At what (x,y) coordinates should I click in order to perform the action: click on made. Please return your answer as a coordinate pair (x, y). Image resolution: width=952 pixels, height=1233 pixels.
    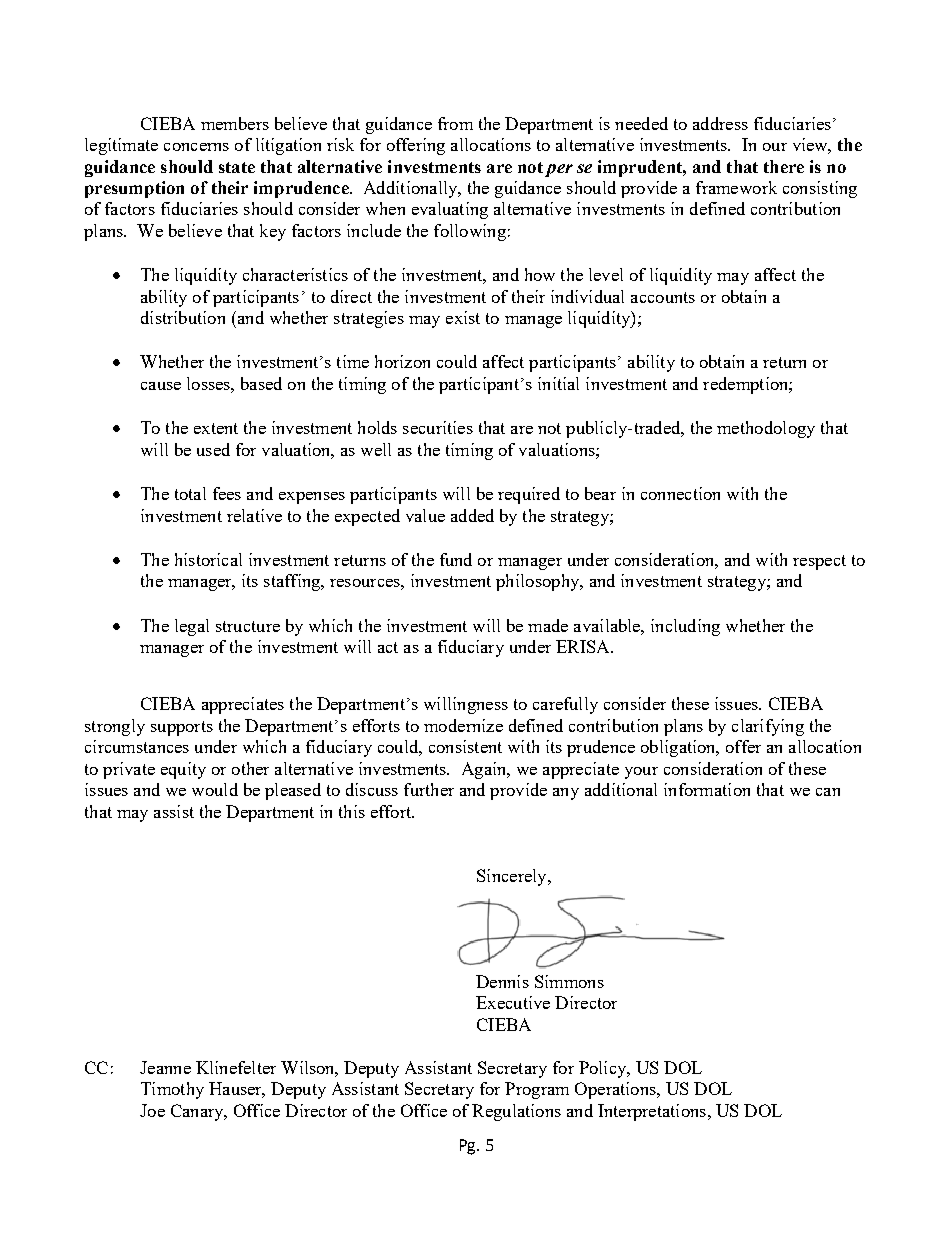
    Looking at the image, I should click on (548, 625).
